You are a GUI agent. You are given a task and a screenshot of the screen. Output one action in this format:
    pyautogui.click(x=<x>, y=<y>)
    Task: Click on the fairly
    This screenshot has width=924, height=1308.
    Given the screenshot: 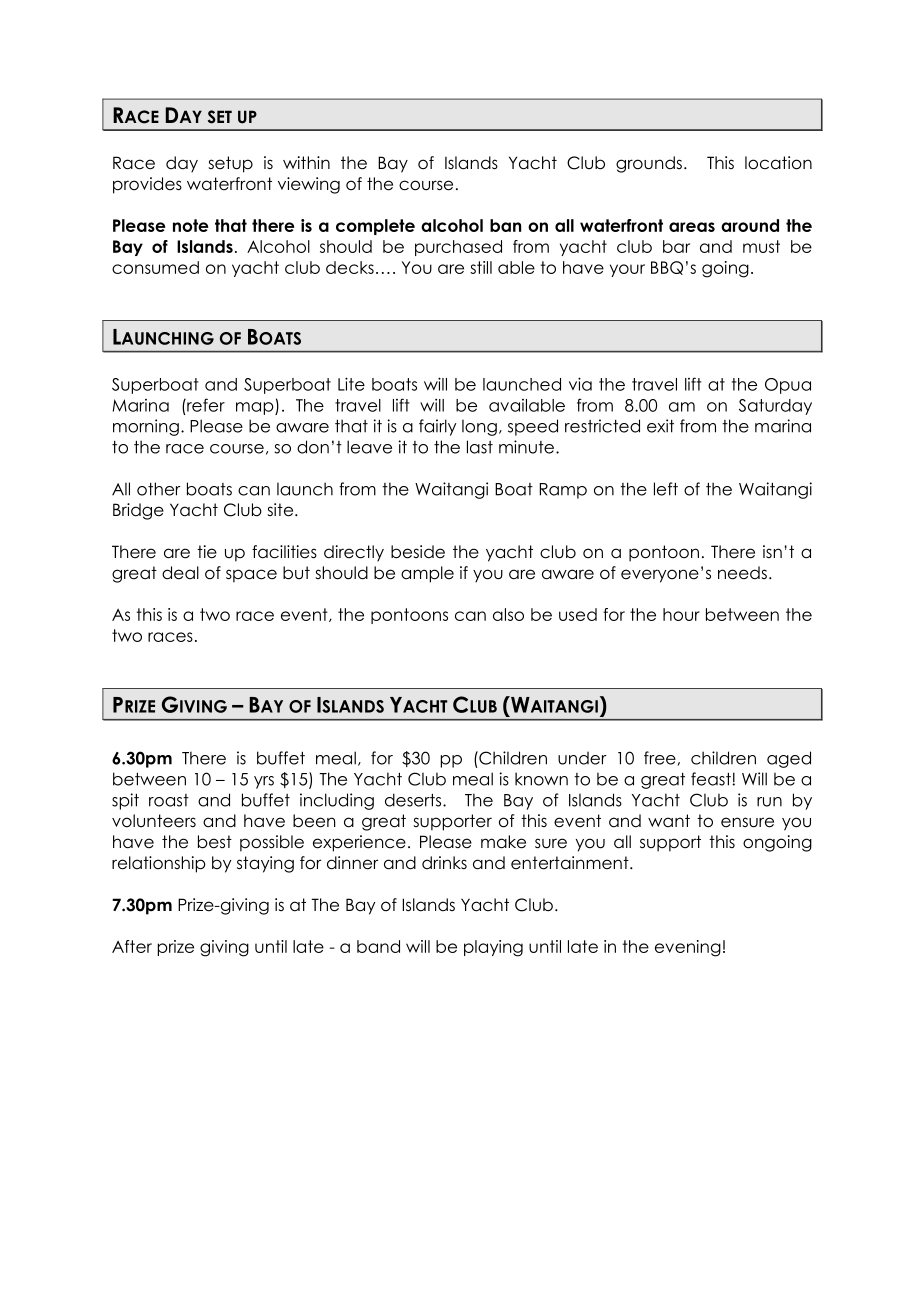 What is the action you would take?
    pyautogui.click(x=438, y=427)
